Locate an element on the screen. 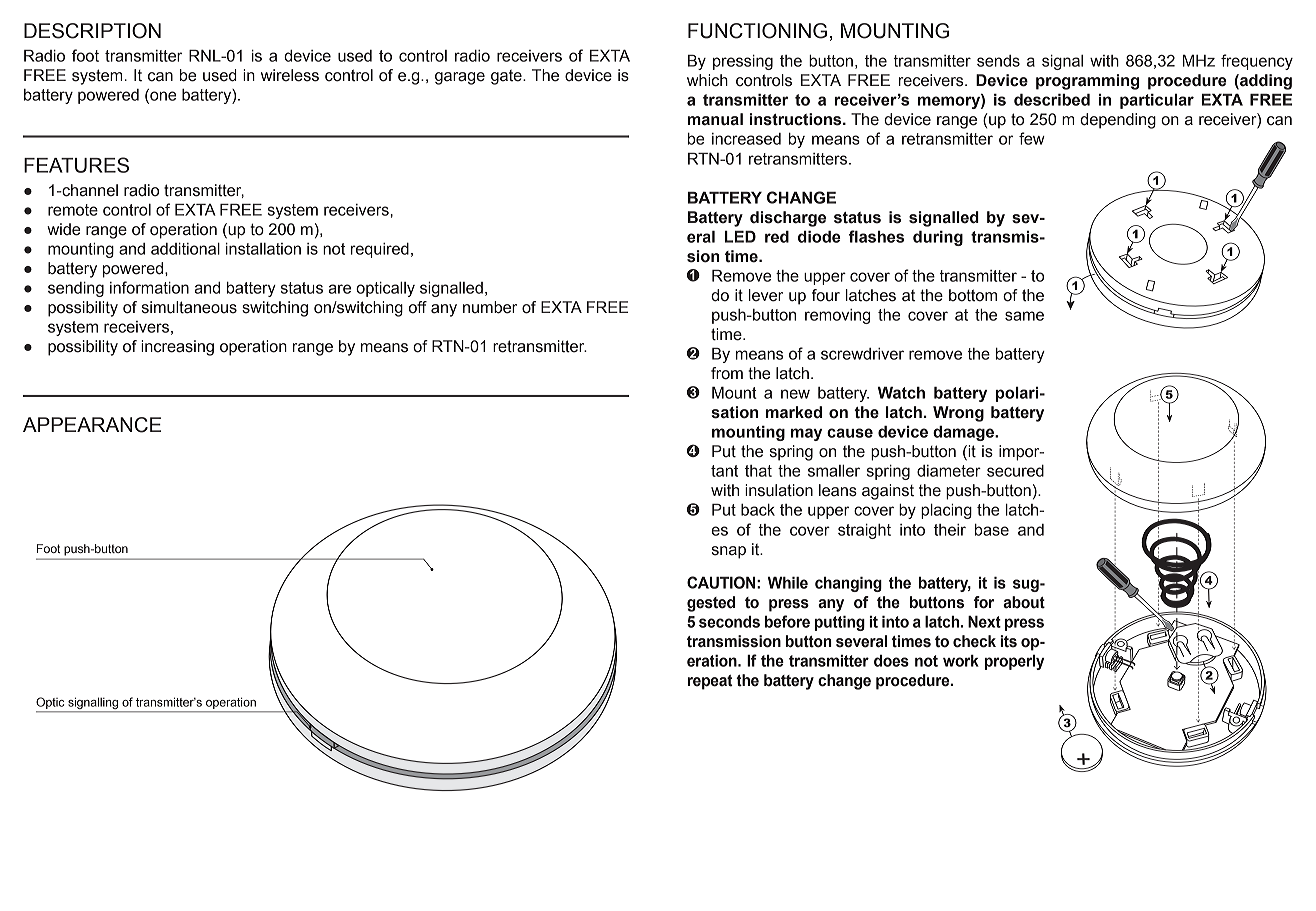  increasing is located at coordinates (177, 348).
